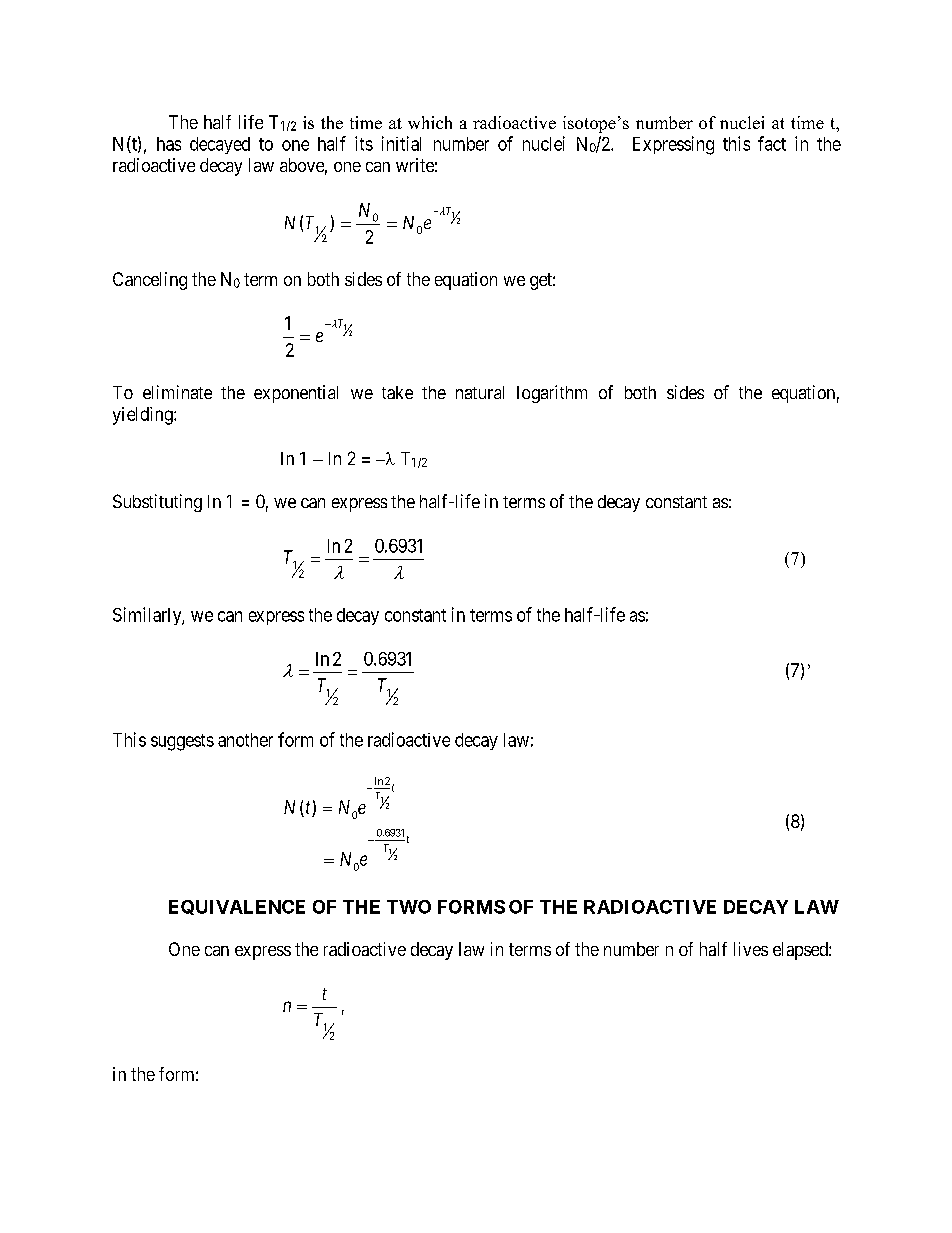  Describe the element at coordinates (177, 392) in the screenshot. I see `eliminate` at that location.
